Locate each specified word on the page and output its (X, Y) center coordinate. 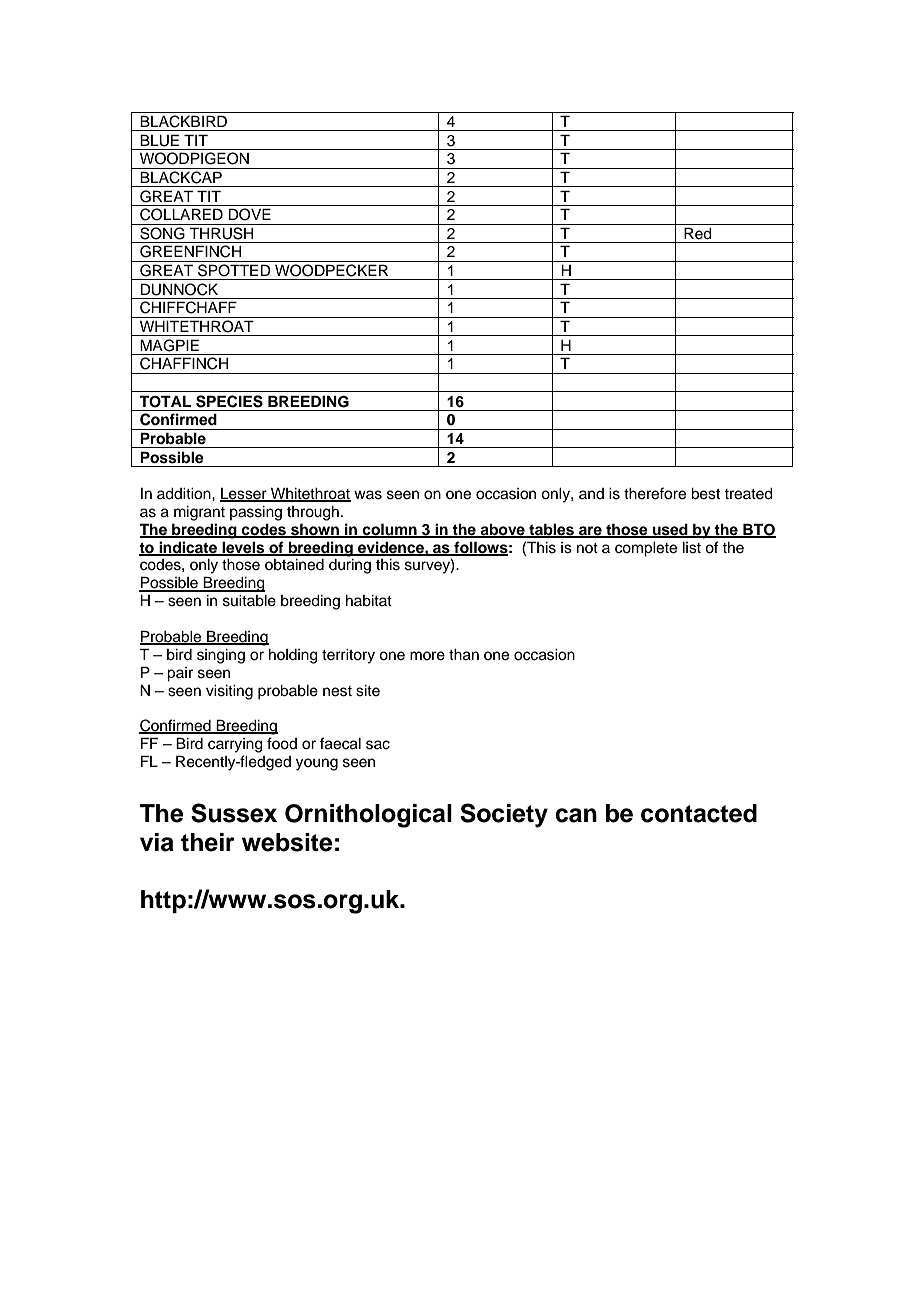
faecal (340, 743)
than (464, 655)
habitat (369, 601)
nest (337, 691)
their (208, 842)
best (705, 494)
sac (378, 745)
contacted (699, 813)
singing (221, 656)
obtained (294, 565)
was (368, 495)
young (317, 764)
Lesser (244, 495)
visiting (229, 692)
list (692, 548)
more (427, 656)
